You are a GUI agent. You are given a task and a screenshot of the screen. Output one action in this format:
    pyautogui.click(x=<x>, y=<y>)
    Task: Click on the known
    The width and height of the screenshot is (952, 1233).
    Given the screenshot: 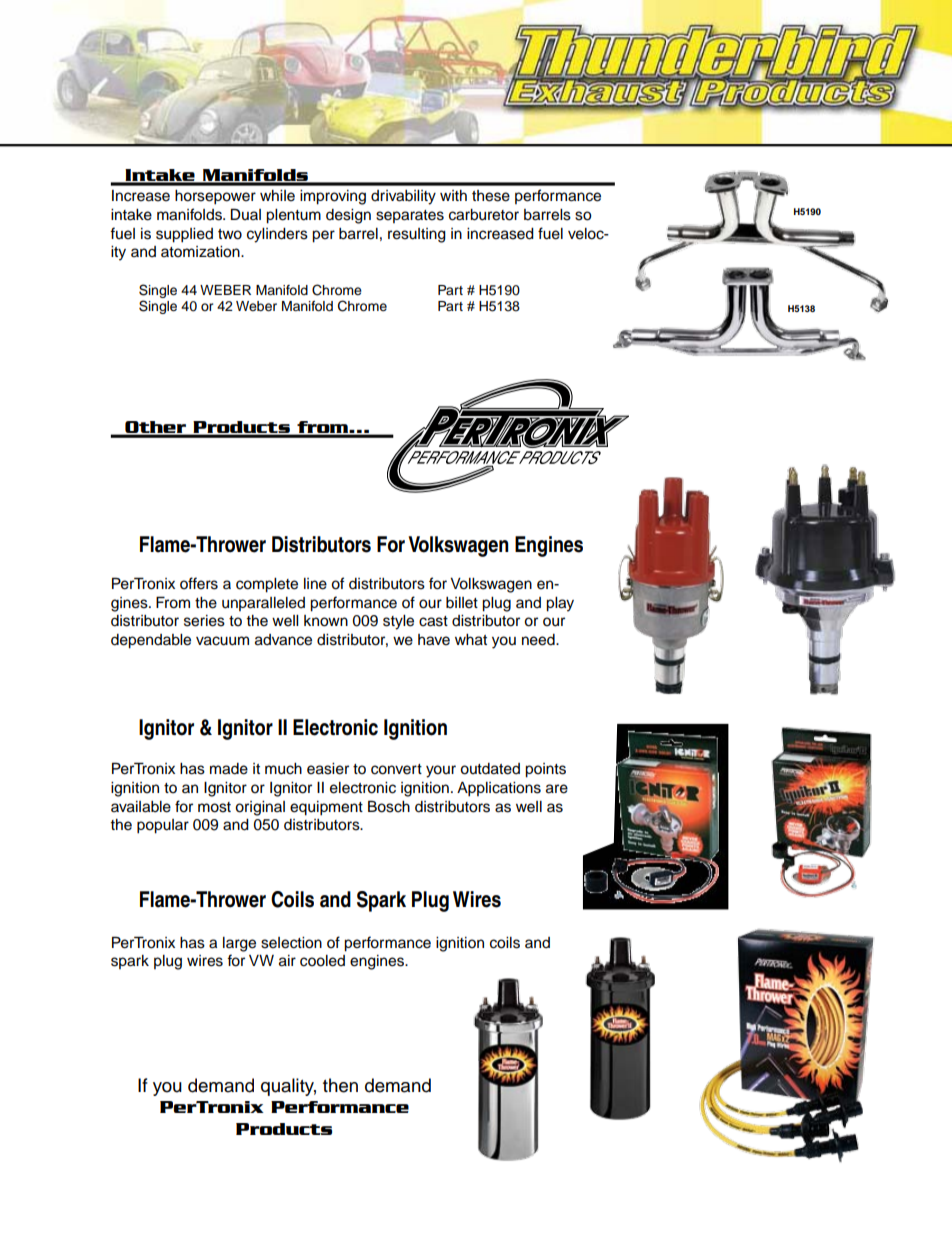 What is the action you would take?
    pyautogui.click(x=326, y=621)
